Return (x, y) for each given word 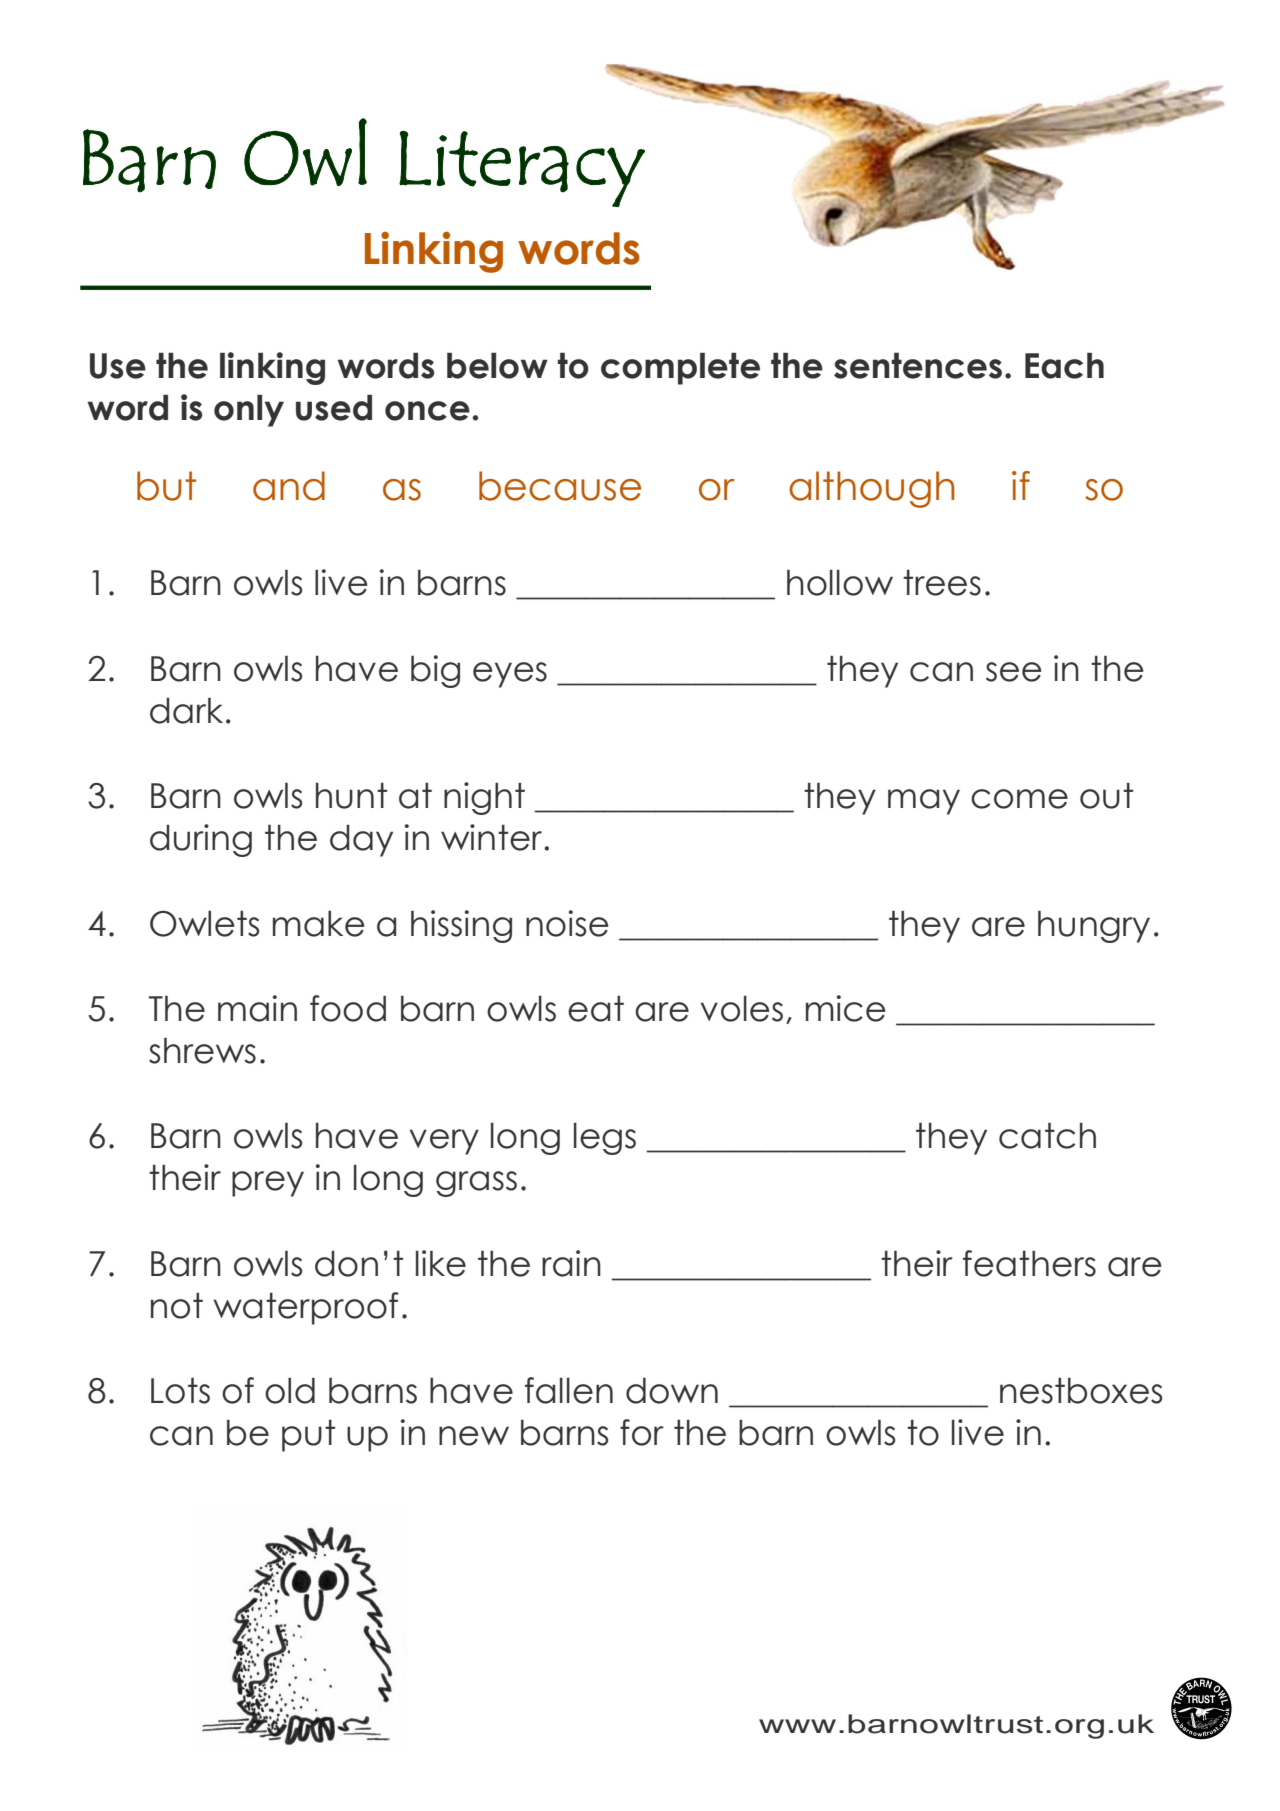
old (290, 1391)
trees (942, 583)
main (257, 1008)
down (672, 1391)
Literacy (522, 169)
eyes (510, 675)
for (642, 1432)
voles (742, 1009)
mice (846, 1008)
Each (1064, 366)
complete (680, 369)
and (289, 486)
